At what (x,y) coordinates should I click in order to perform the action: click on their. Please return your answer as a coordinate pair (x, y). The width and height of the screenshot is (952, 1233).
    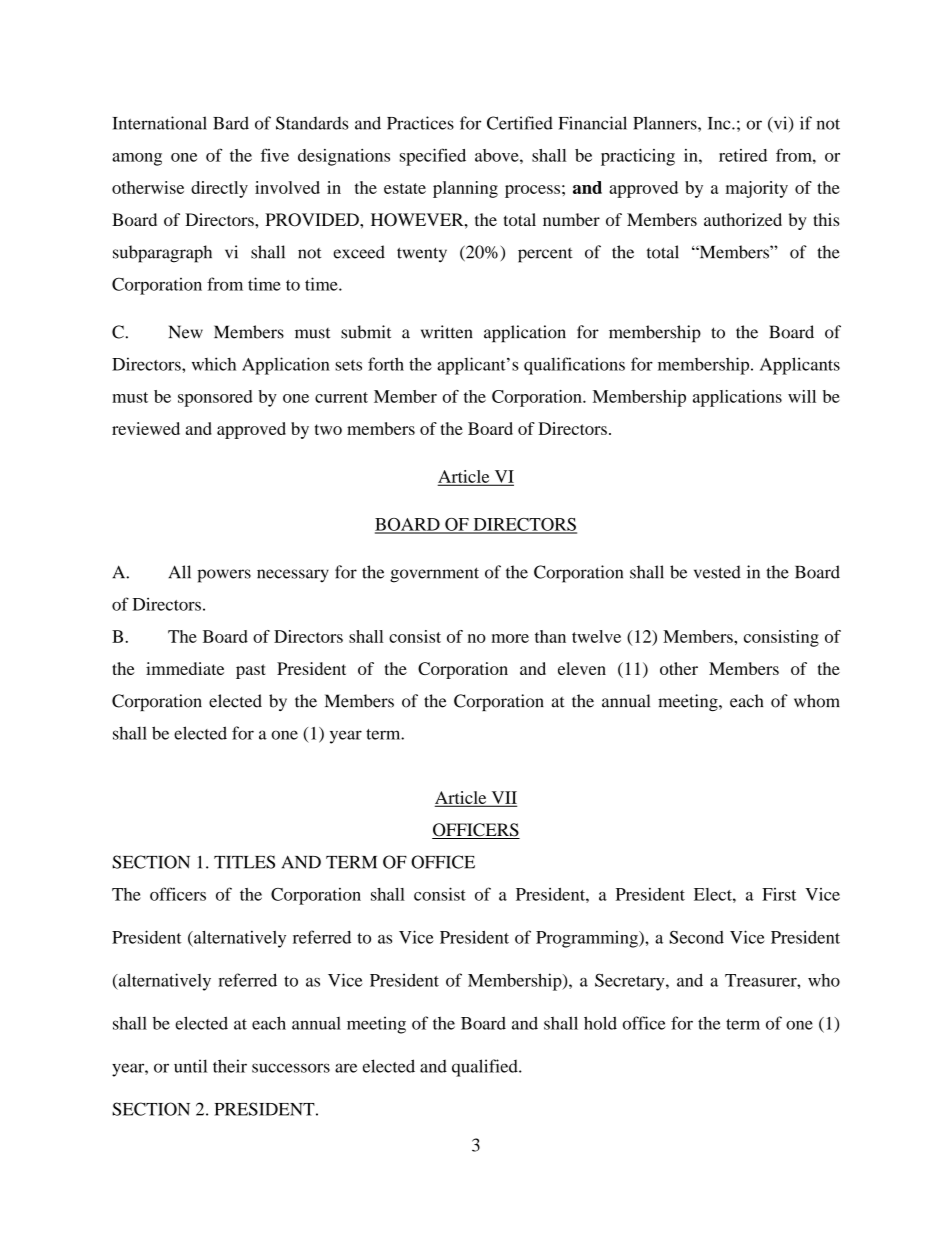
    Looking at the image, I should click on (230, 1066).
